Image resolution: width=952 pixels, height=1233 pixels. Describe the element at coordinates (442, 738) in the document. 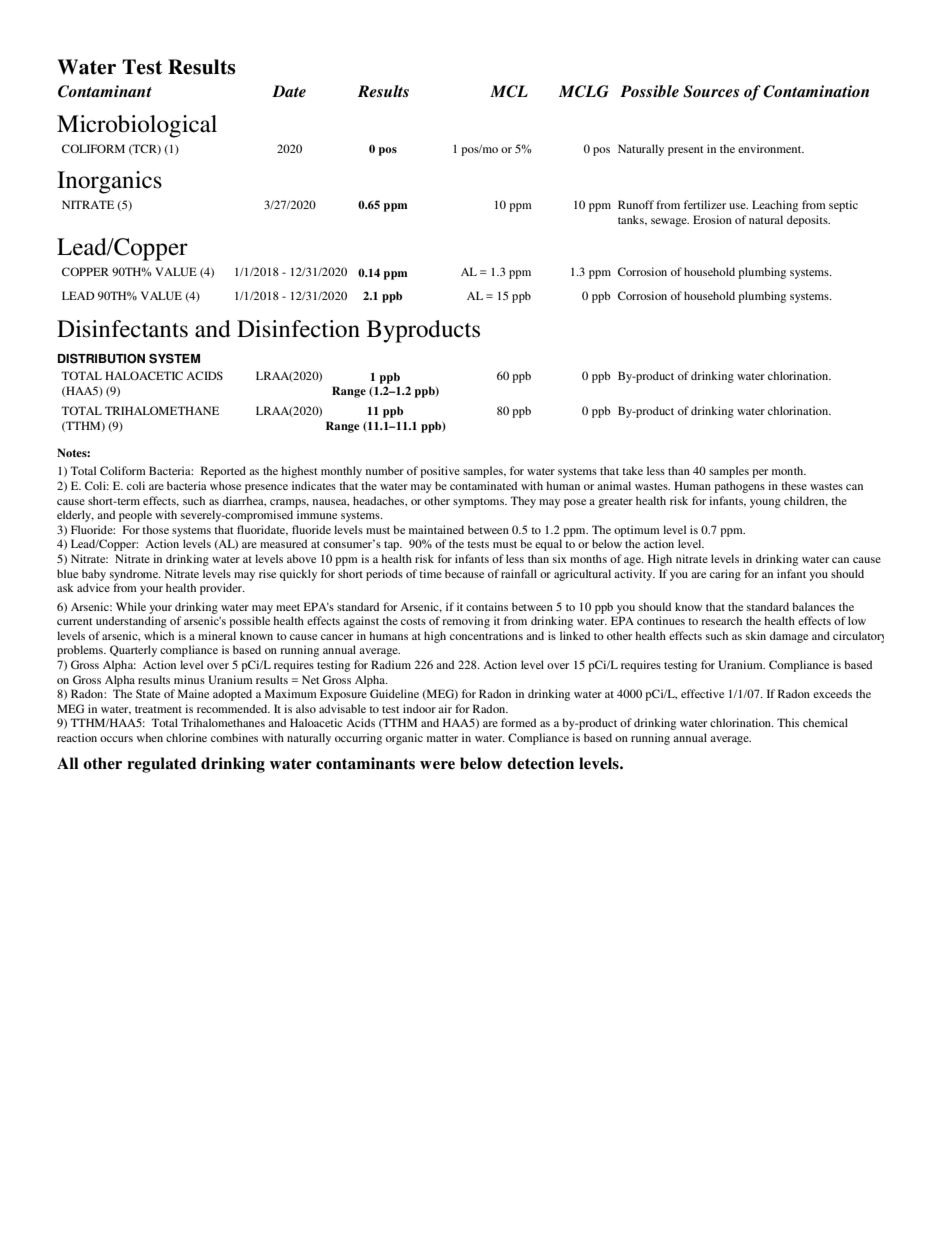

I see `matter` at that location.
